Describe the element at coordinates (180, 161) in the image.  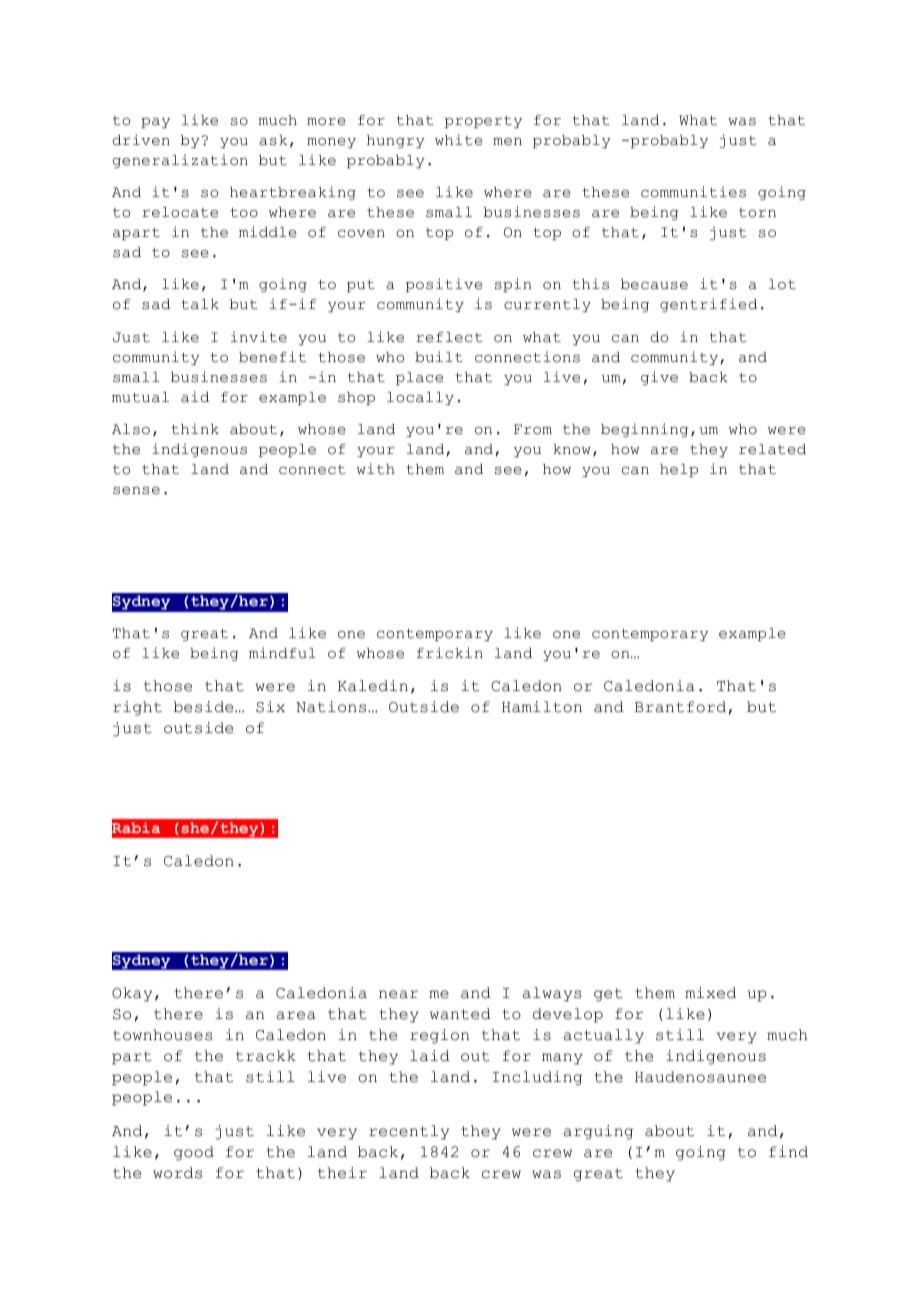
I see `generalization` at that location.
